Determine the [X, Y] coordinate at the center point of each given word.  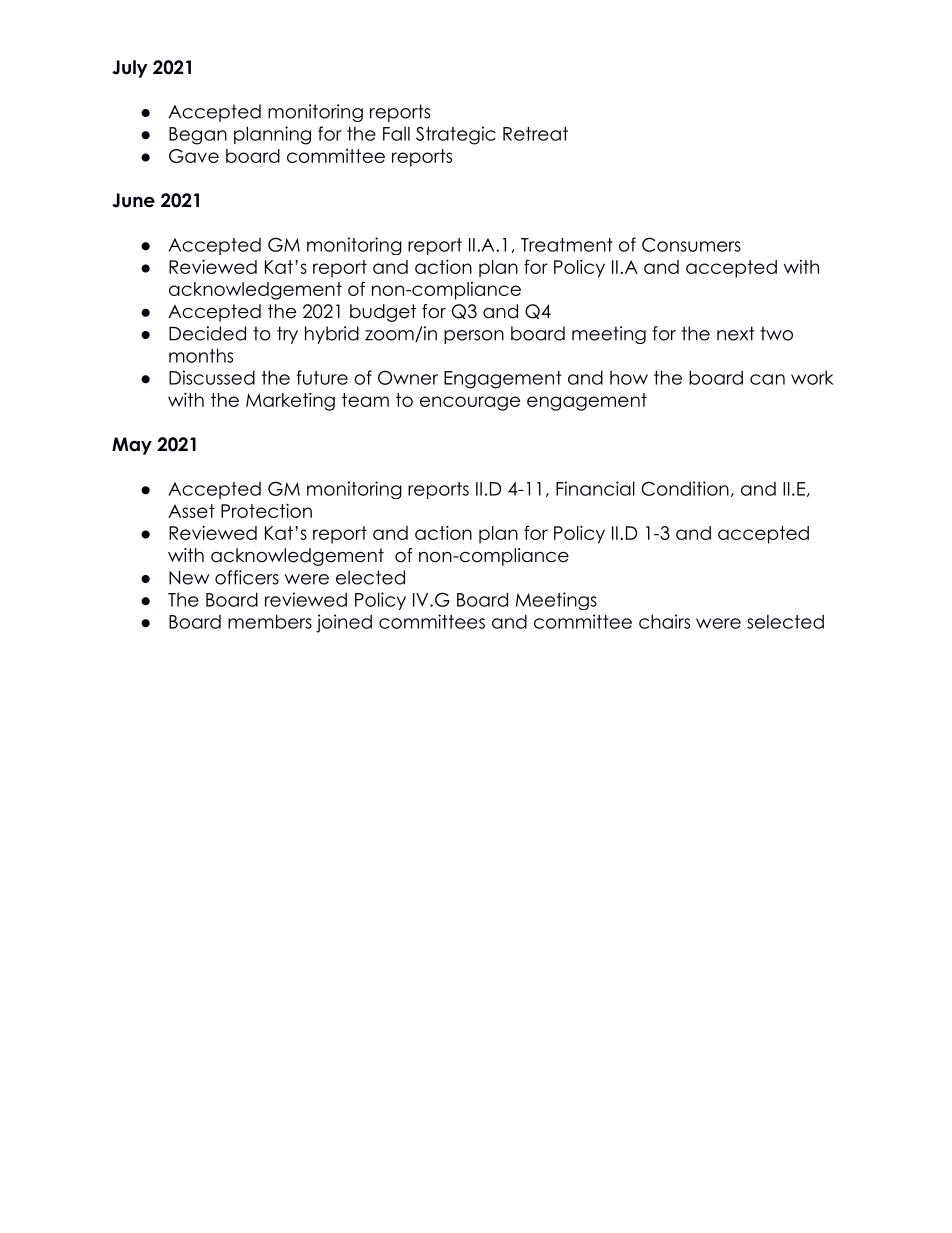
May [132, 446]
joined [344, 623]
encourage [470, 403]
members [270, 621]
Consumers [691, 244]
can [767, 379]
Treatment [567, 245]
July [130, 69]
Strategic [456, 135]
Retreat [535, 134]
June [133, 200]
